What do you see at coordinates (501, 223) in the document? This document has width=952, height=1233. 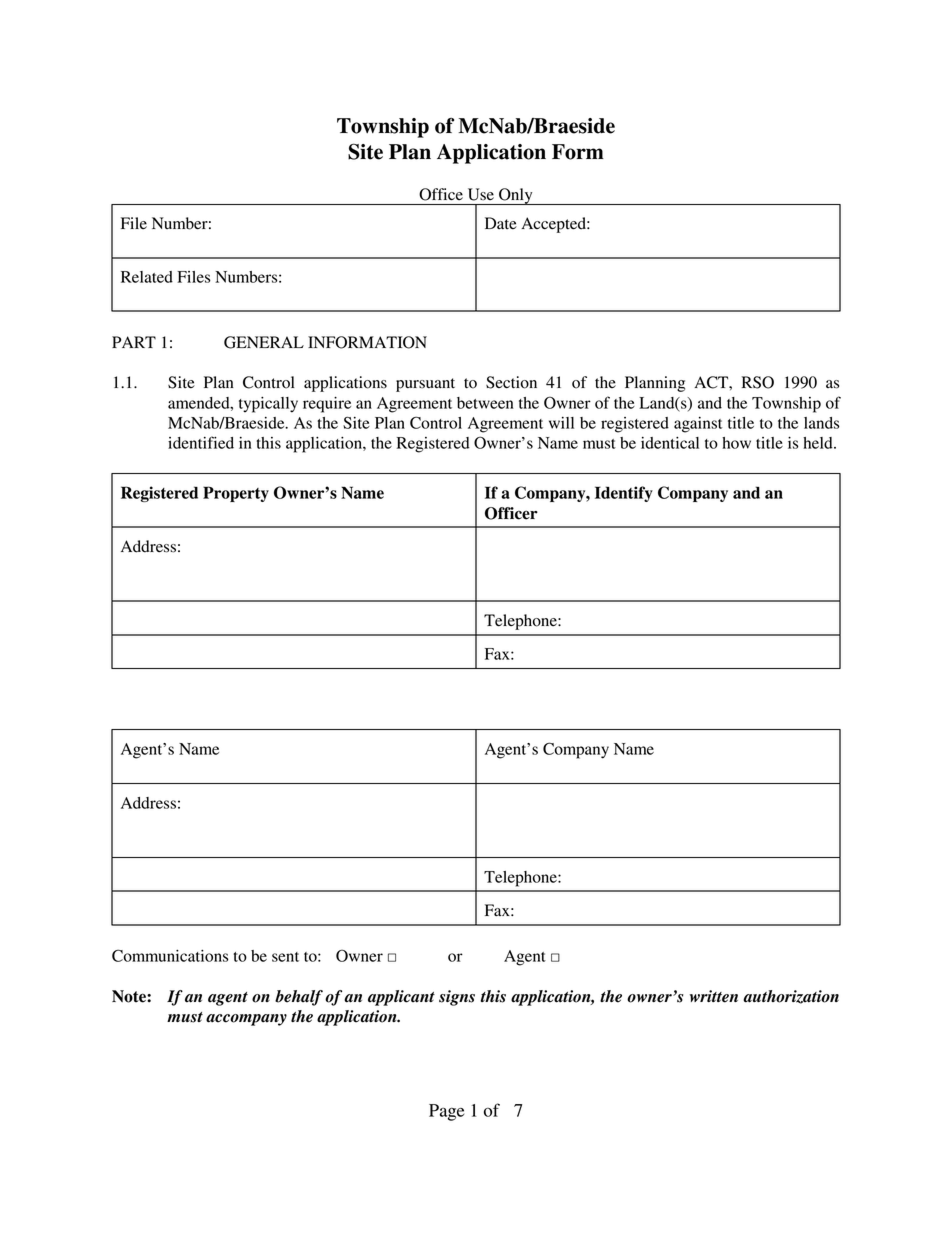 I see `Date` at bounding box center [501, 223].
